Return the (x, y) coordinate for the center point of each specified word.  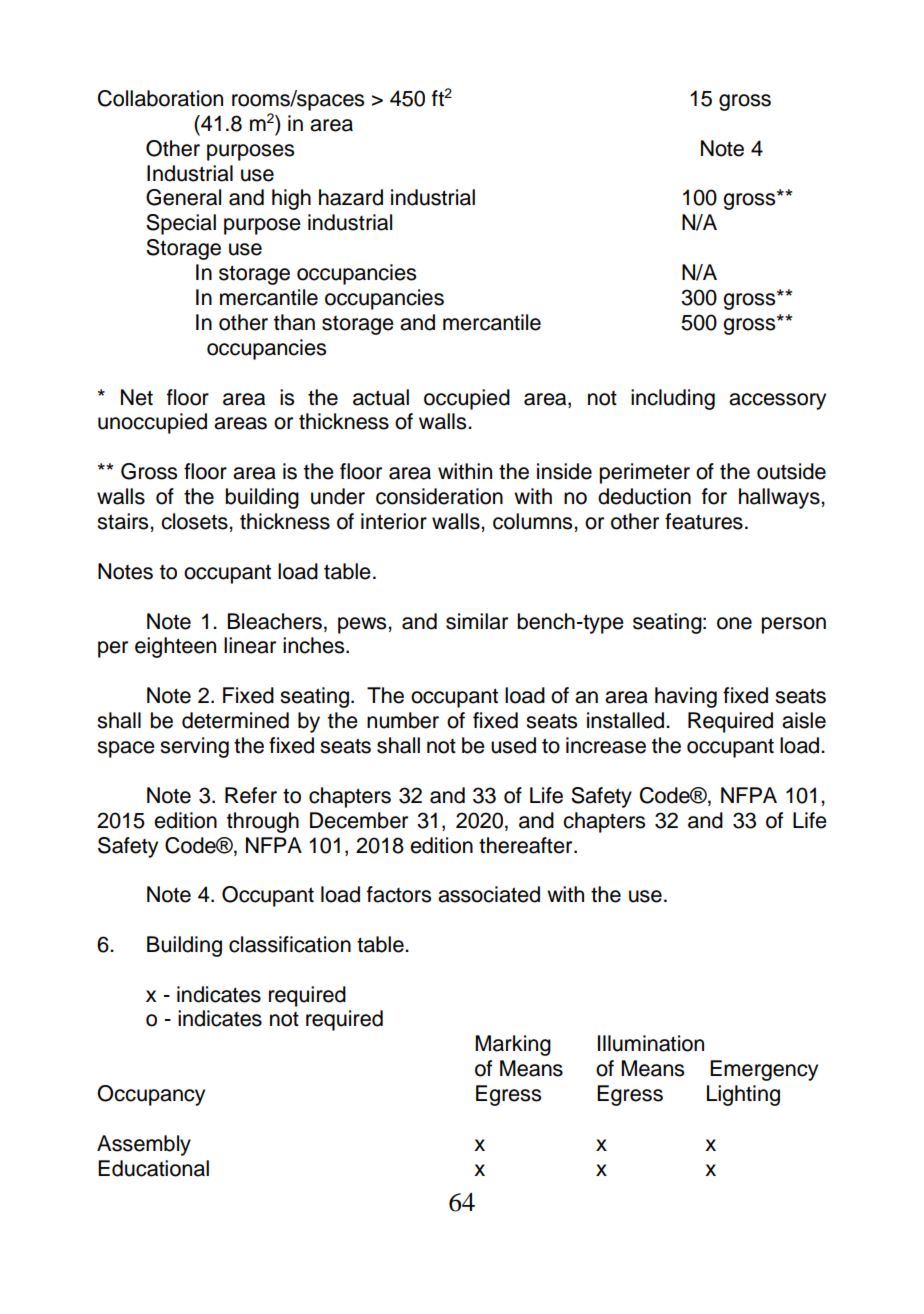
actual (381, 397)
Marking (513, 1045)
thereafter (527, 845)
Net (137, 397)
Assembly (144, 1145)
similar (477, 621)
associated (489, 894)
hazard (351, 197)
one (734, 623)
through (263, 822)
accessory (777, 401)
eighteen (175, 647)
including (673, 399)
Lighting (743, 1095)
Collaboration (160, 98)
